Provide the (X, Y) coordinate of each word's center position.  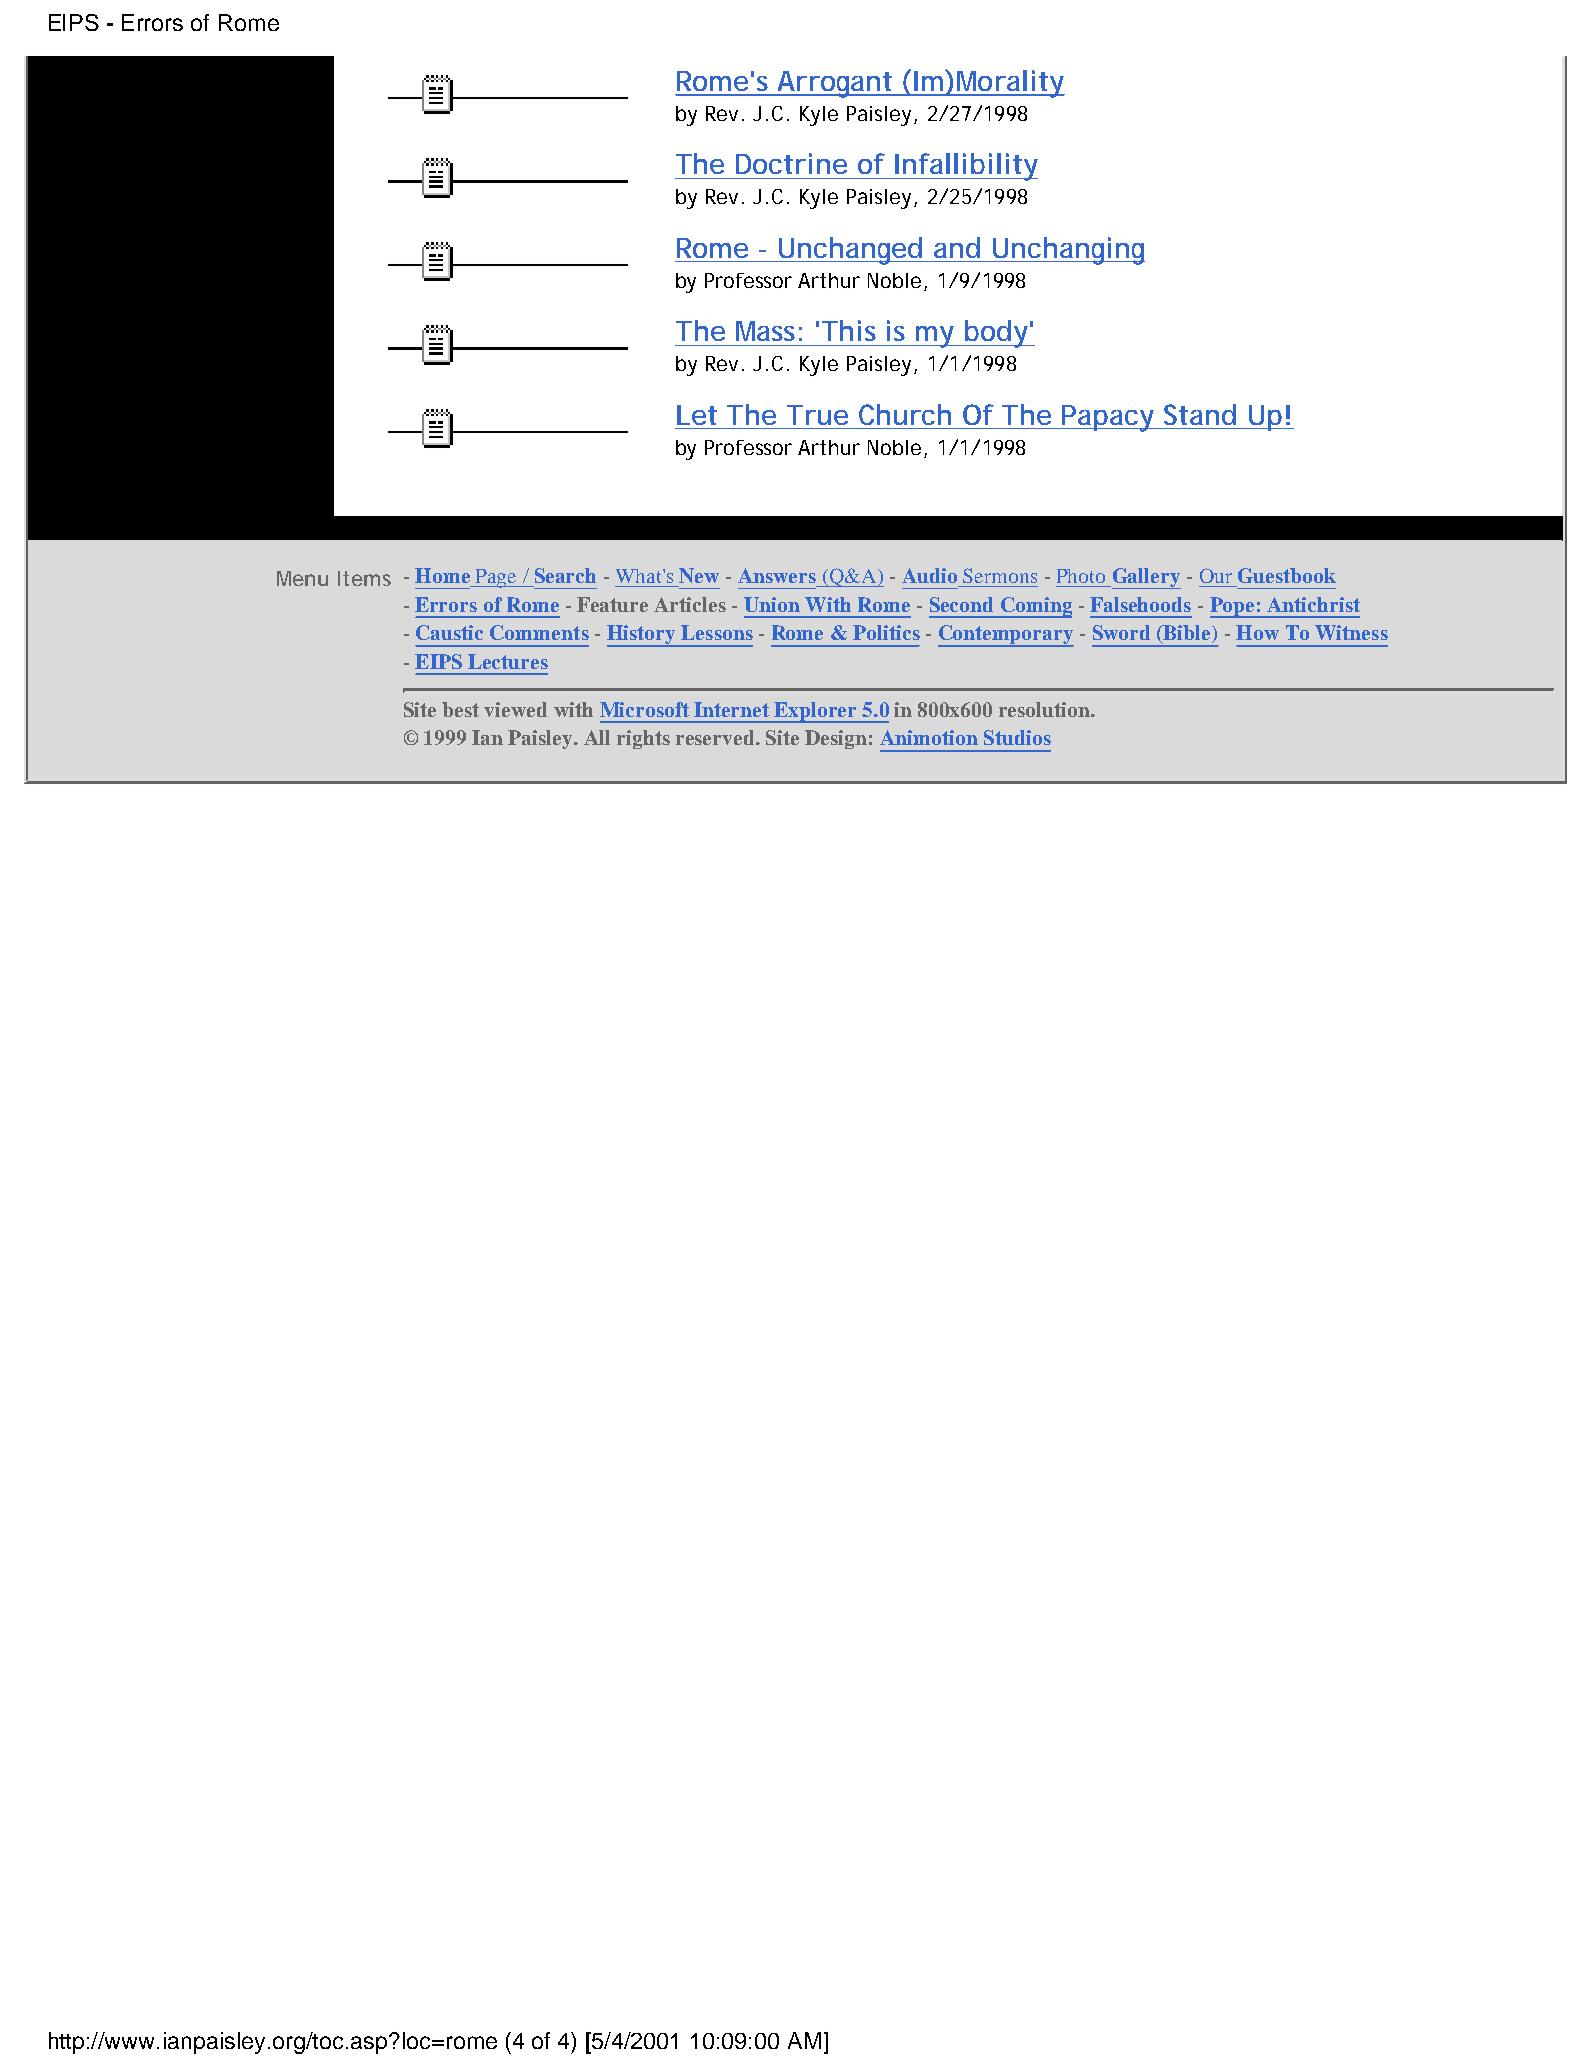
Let (697, 415)
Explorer (816, 712)
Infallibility (965, 167)
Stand (1200, 414)
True (817, 415)
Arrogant (835, 84)
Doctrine (791, 163)
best (460, 709)
